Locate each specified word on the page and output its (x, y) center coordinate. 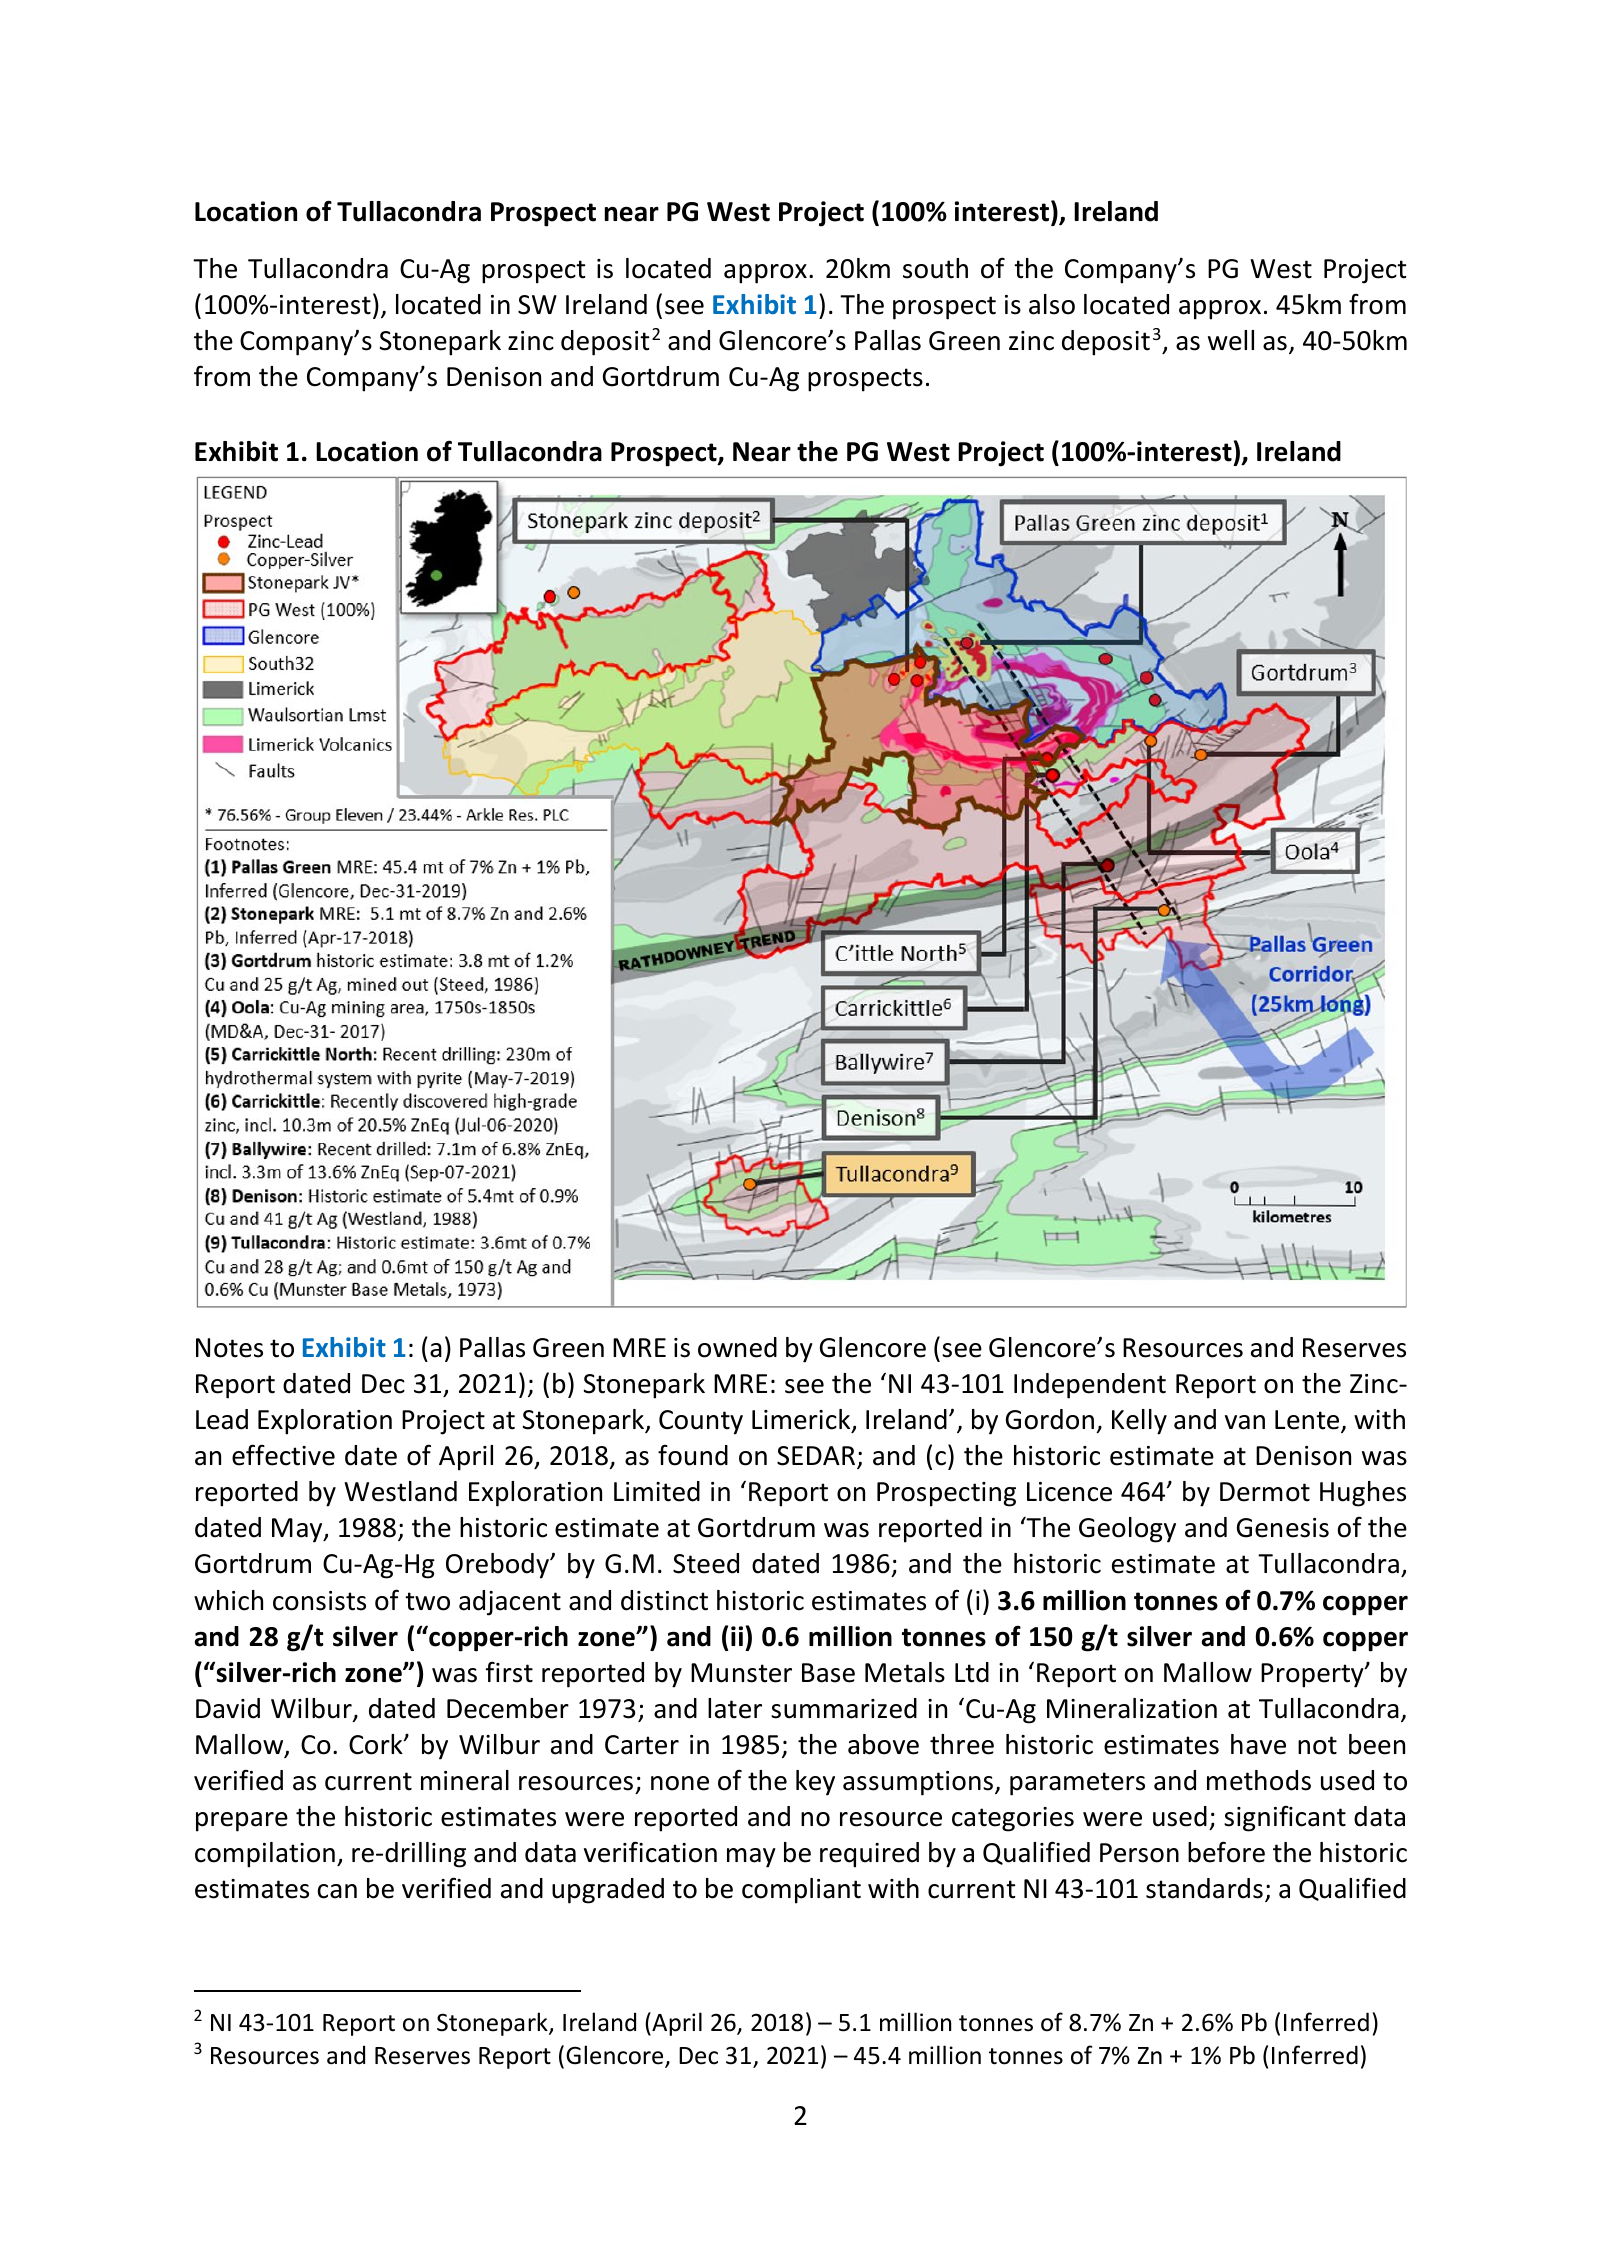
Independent (1090, 1386)
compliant (801, 1891)
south (935, 268)
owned (737, 1347)
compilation (265, 1855)
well (1231, 340)
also (1052, 304)
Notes (229, 1348)
